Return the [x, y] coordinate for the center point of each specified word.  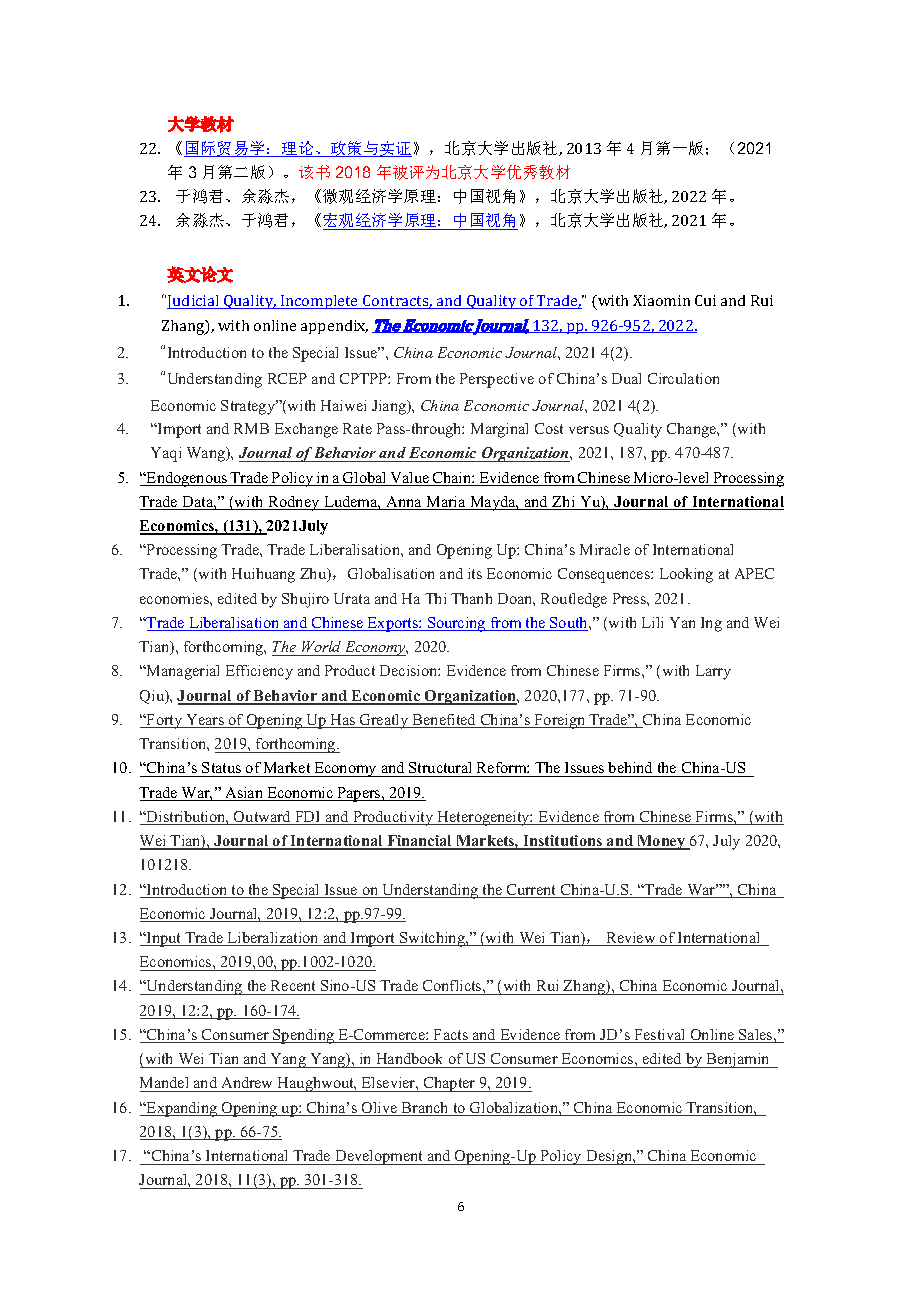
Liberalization [273, 939]
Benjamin [738, 1060]
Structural [441, 769]
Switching [432, 939]
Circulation [683, 378]
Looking [686, 575]
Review [631, 939]
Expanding [182, 1109]
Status [222, 769]
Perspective [497, 380]
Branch [425, 1109]
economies [175, 598]
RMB [251, 428]
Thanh [471, 598]
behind [631, 769]
